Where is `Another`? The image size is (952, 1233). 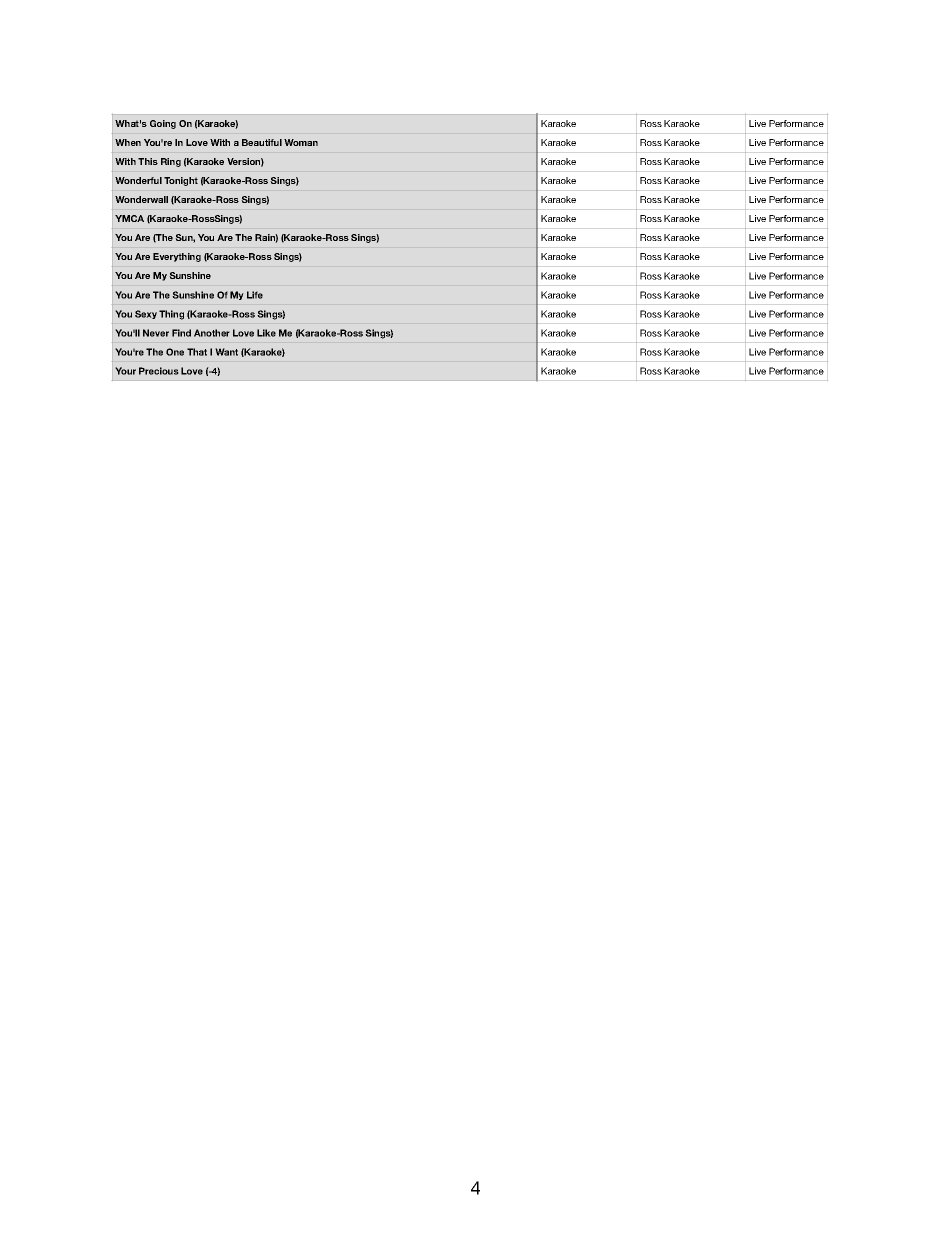 Another is located at coordinates (212, 333).
